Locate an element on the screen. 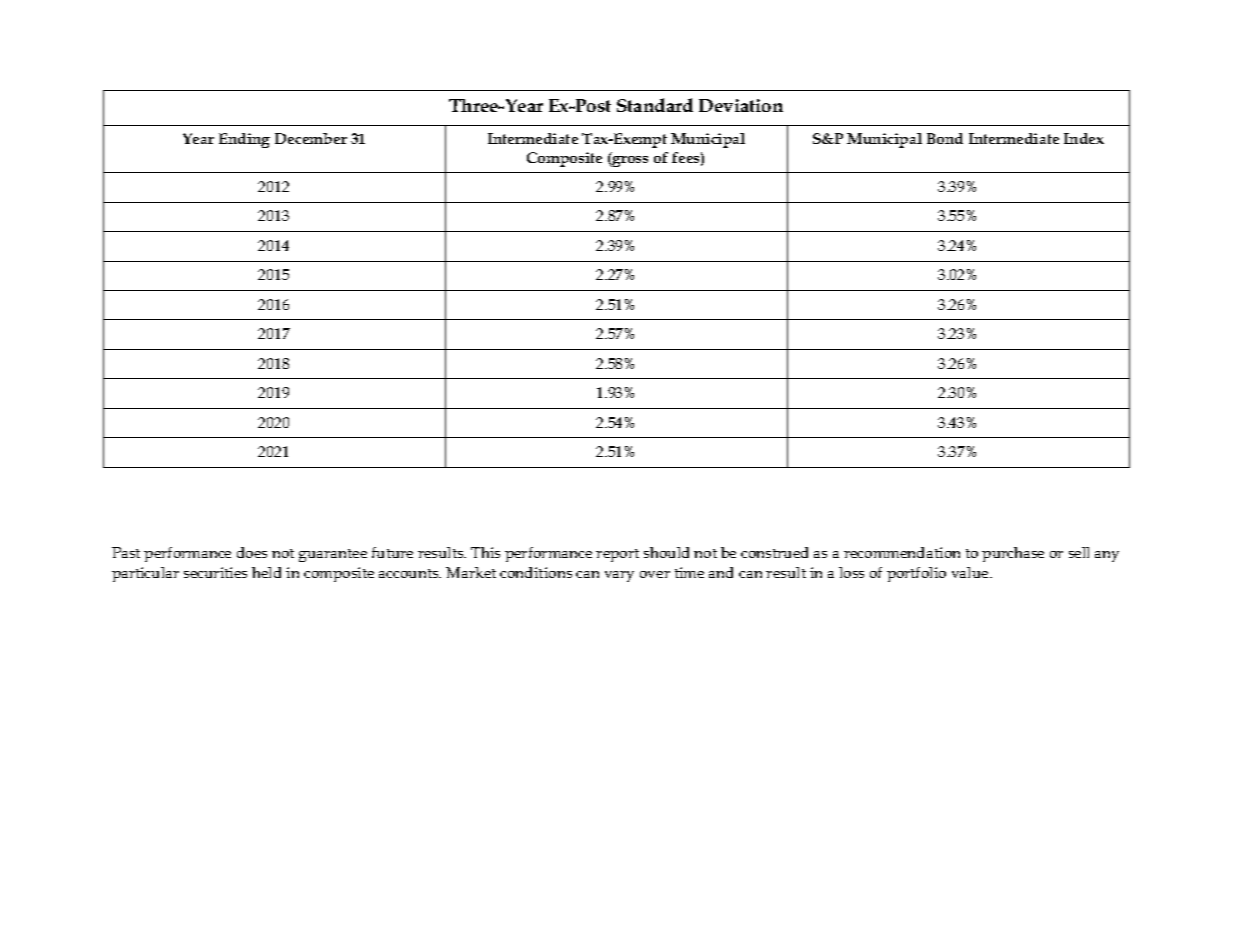 Image resolution: width=1233 pixels, height=952 pixels. recommendation is located at coordinates (902, 552).
